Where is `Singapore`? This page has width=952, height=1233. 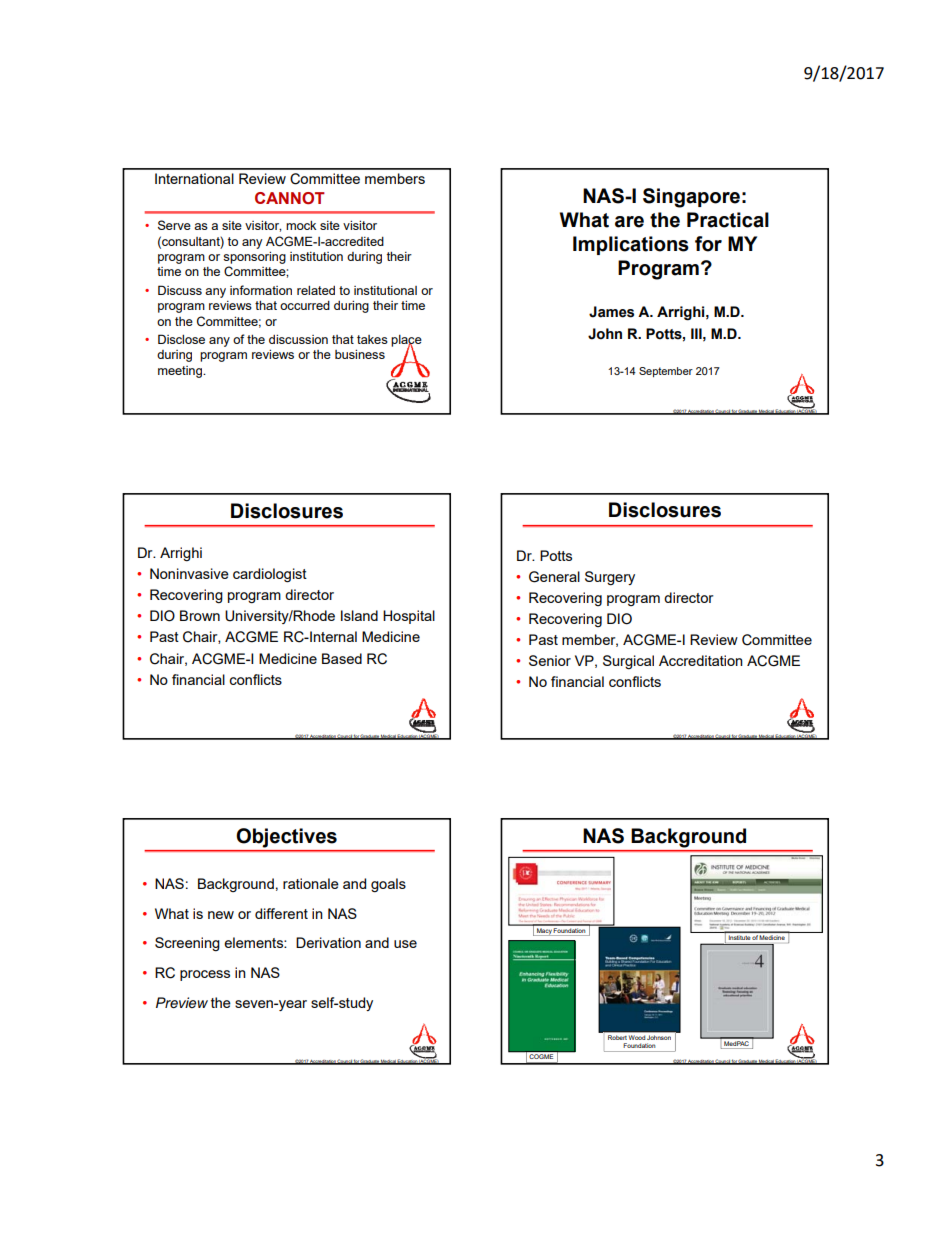 Singapore is located at coordinates (691, 198).
